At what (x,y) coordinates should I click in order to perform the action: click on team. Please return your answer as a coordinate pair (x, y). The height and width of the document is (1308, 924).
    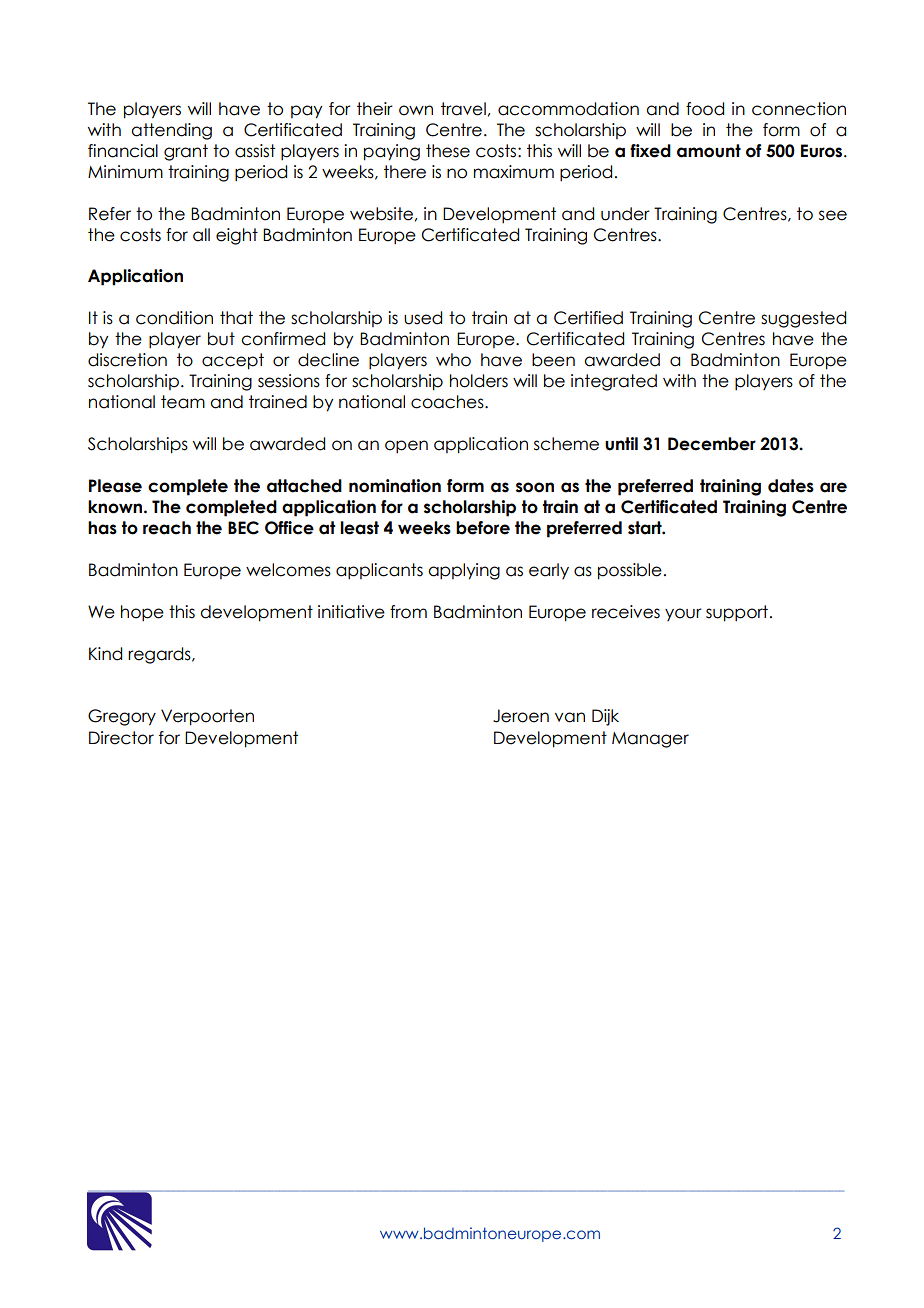
    Looking at the image, I should click on (183, 402).
